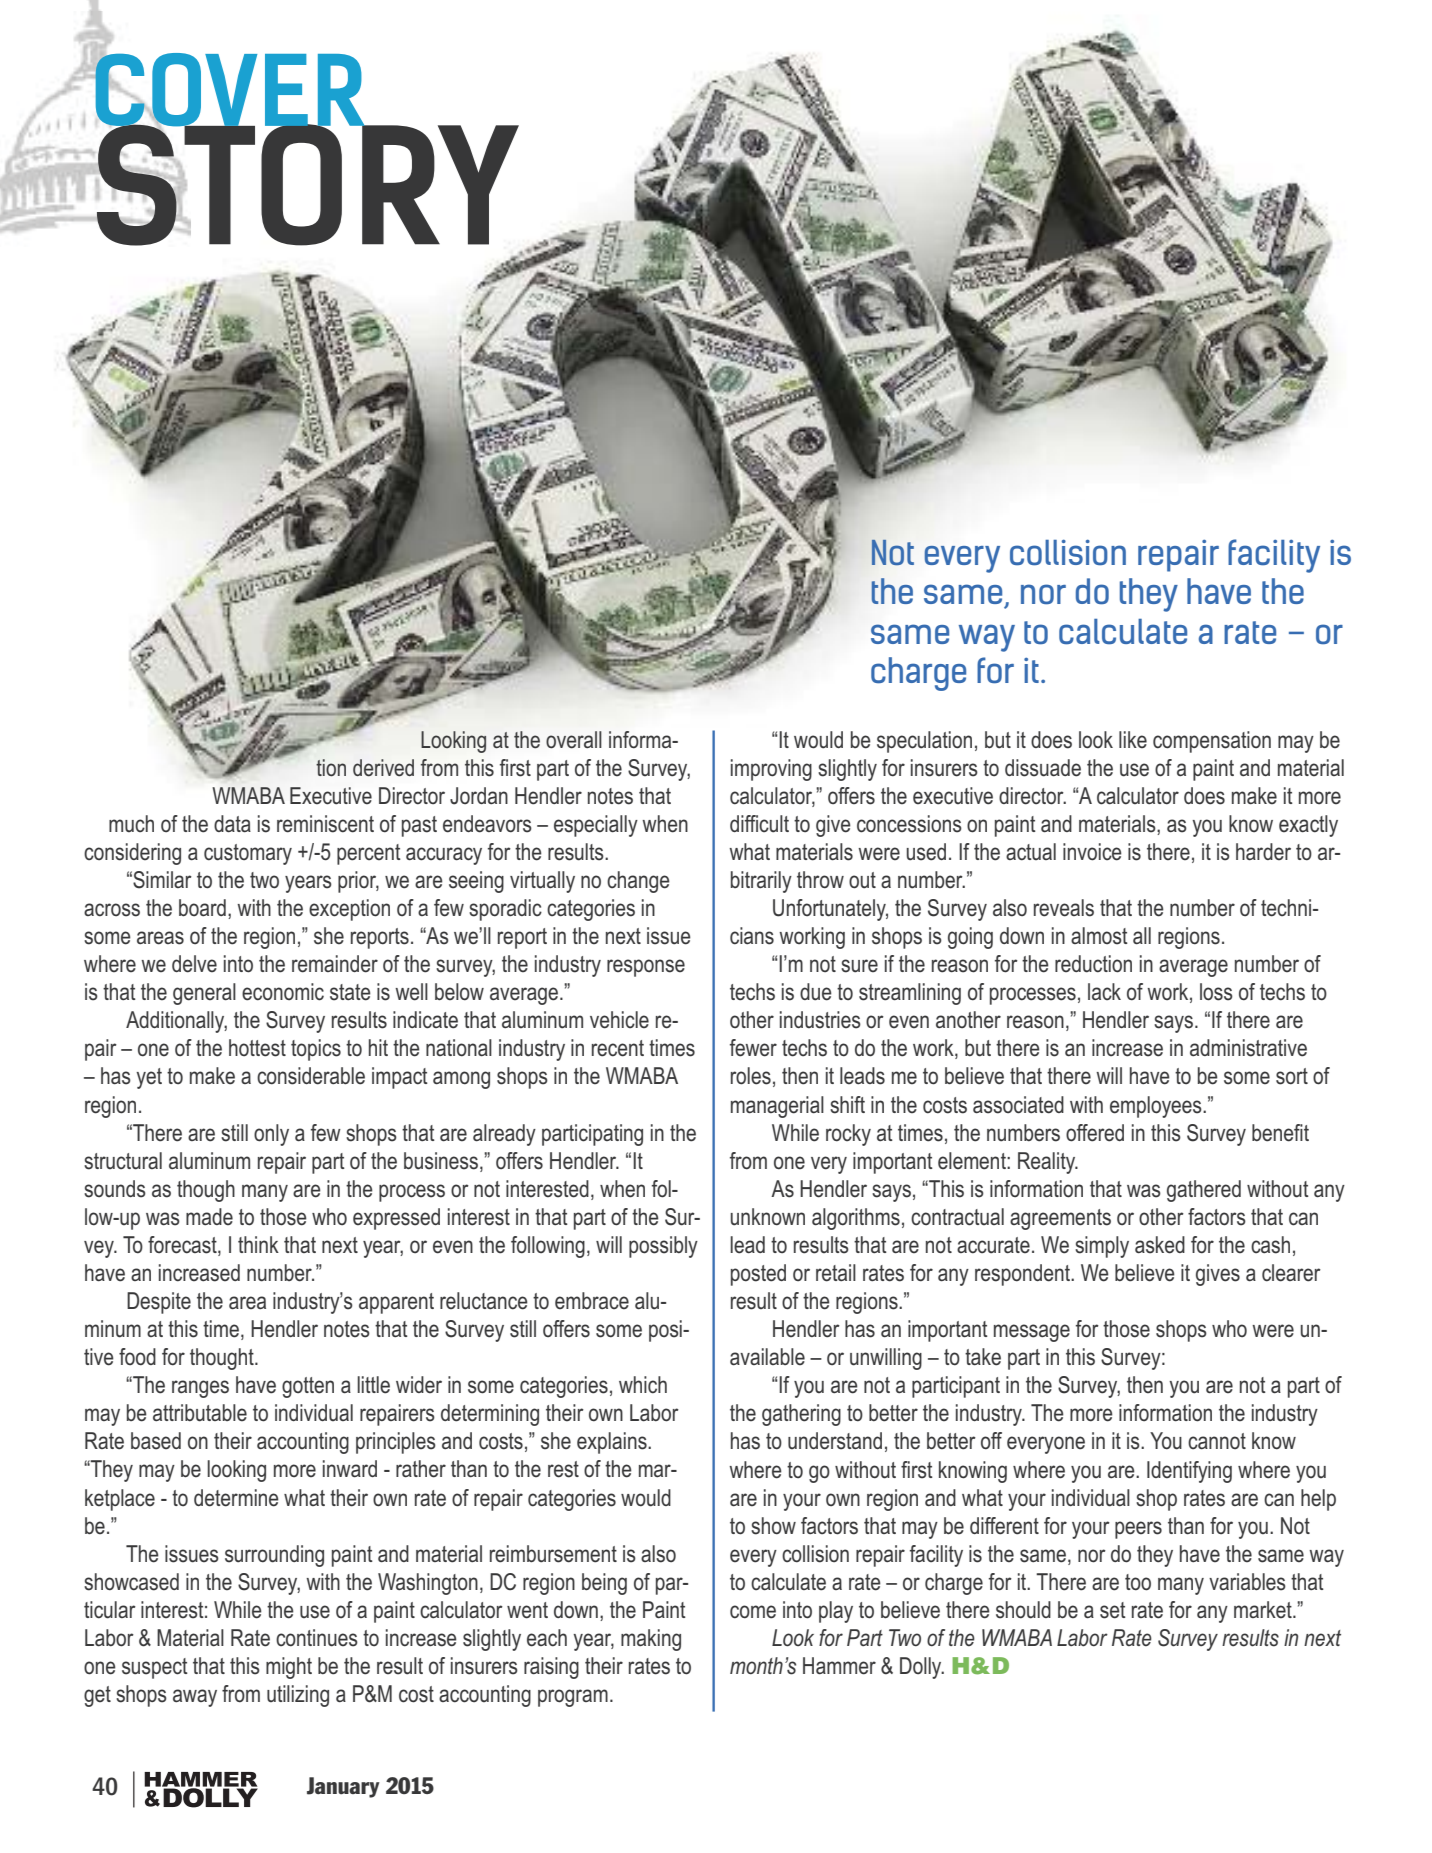  What do you see at coordinates (574, 740) in the screenshot?
I see `overall` at bounding box center [574, 740].
